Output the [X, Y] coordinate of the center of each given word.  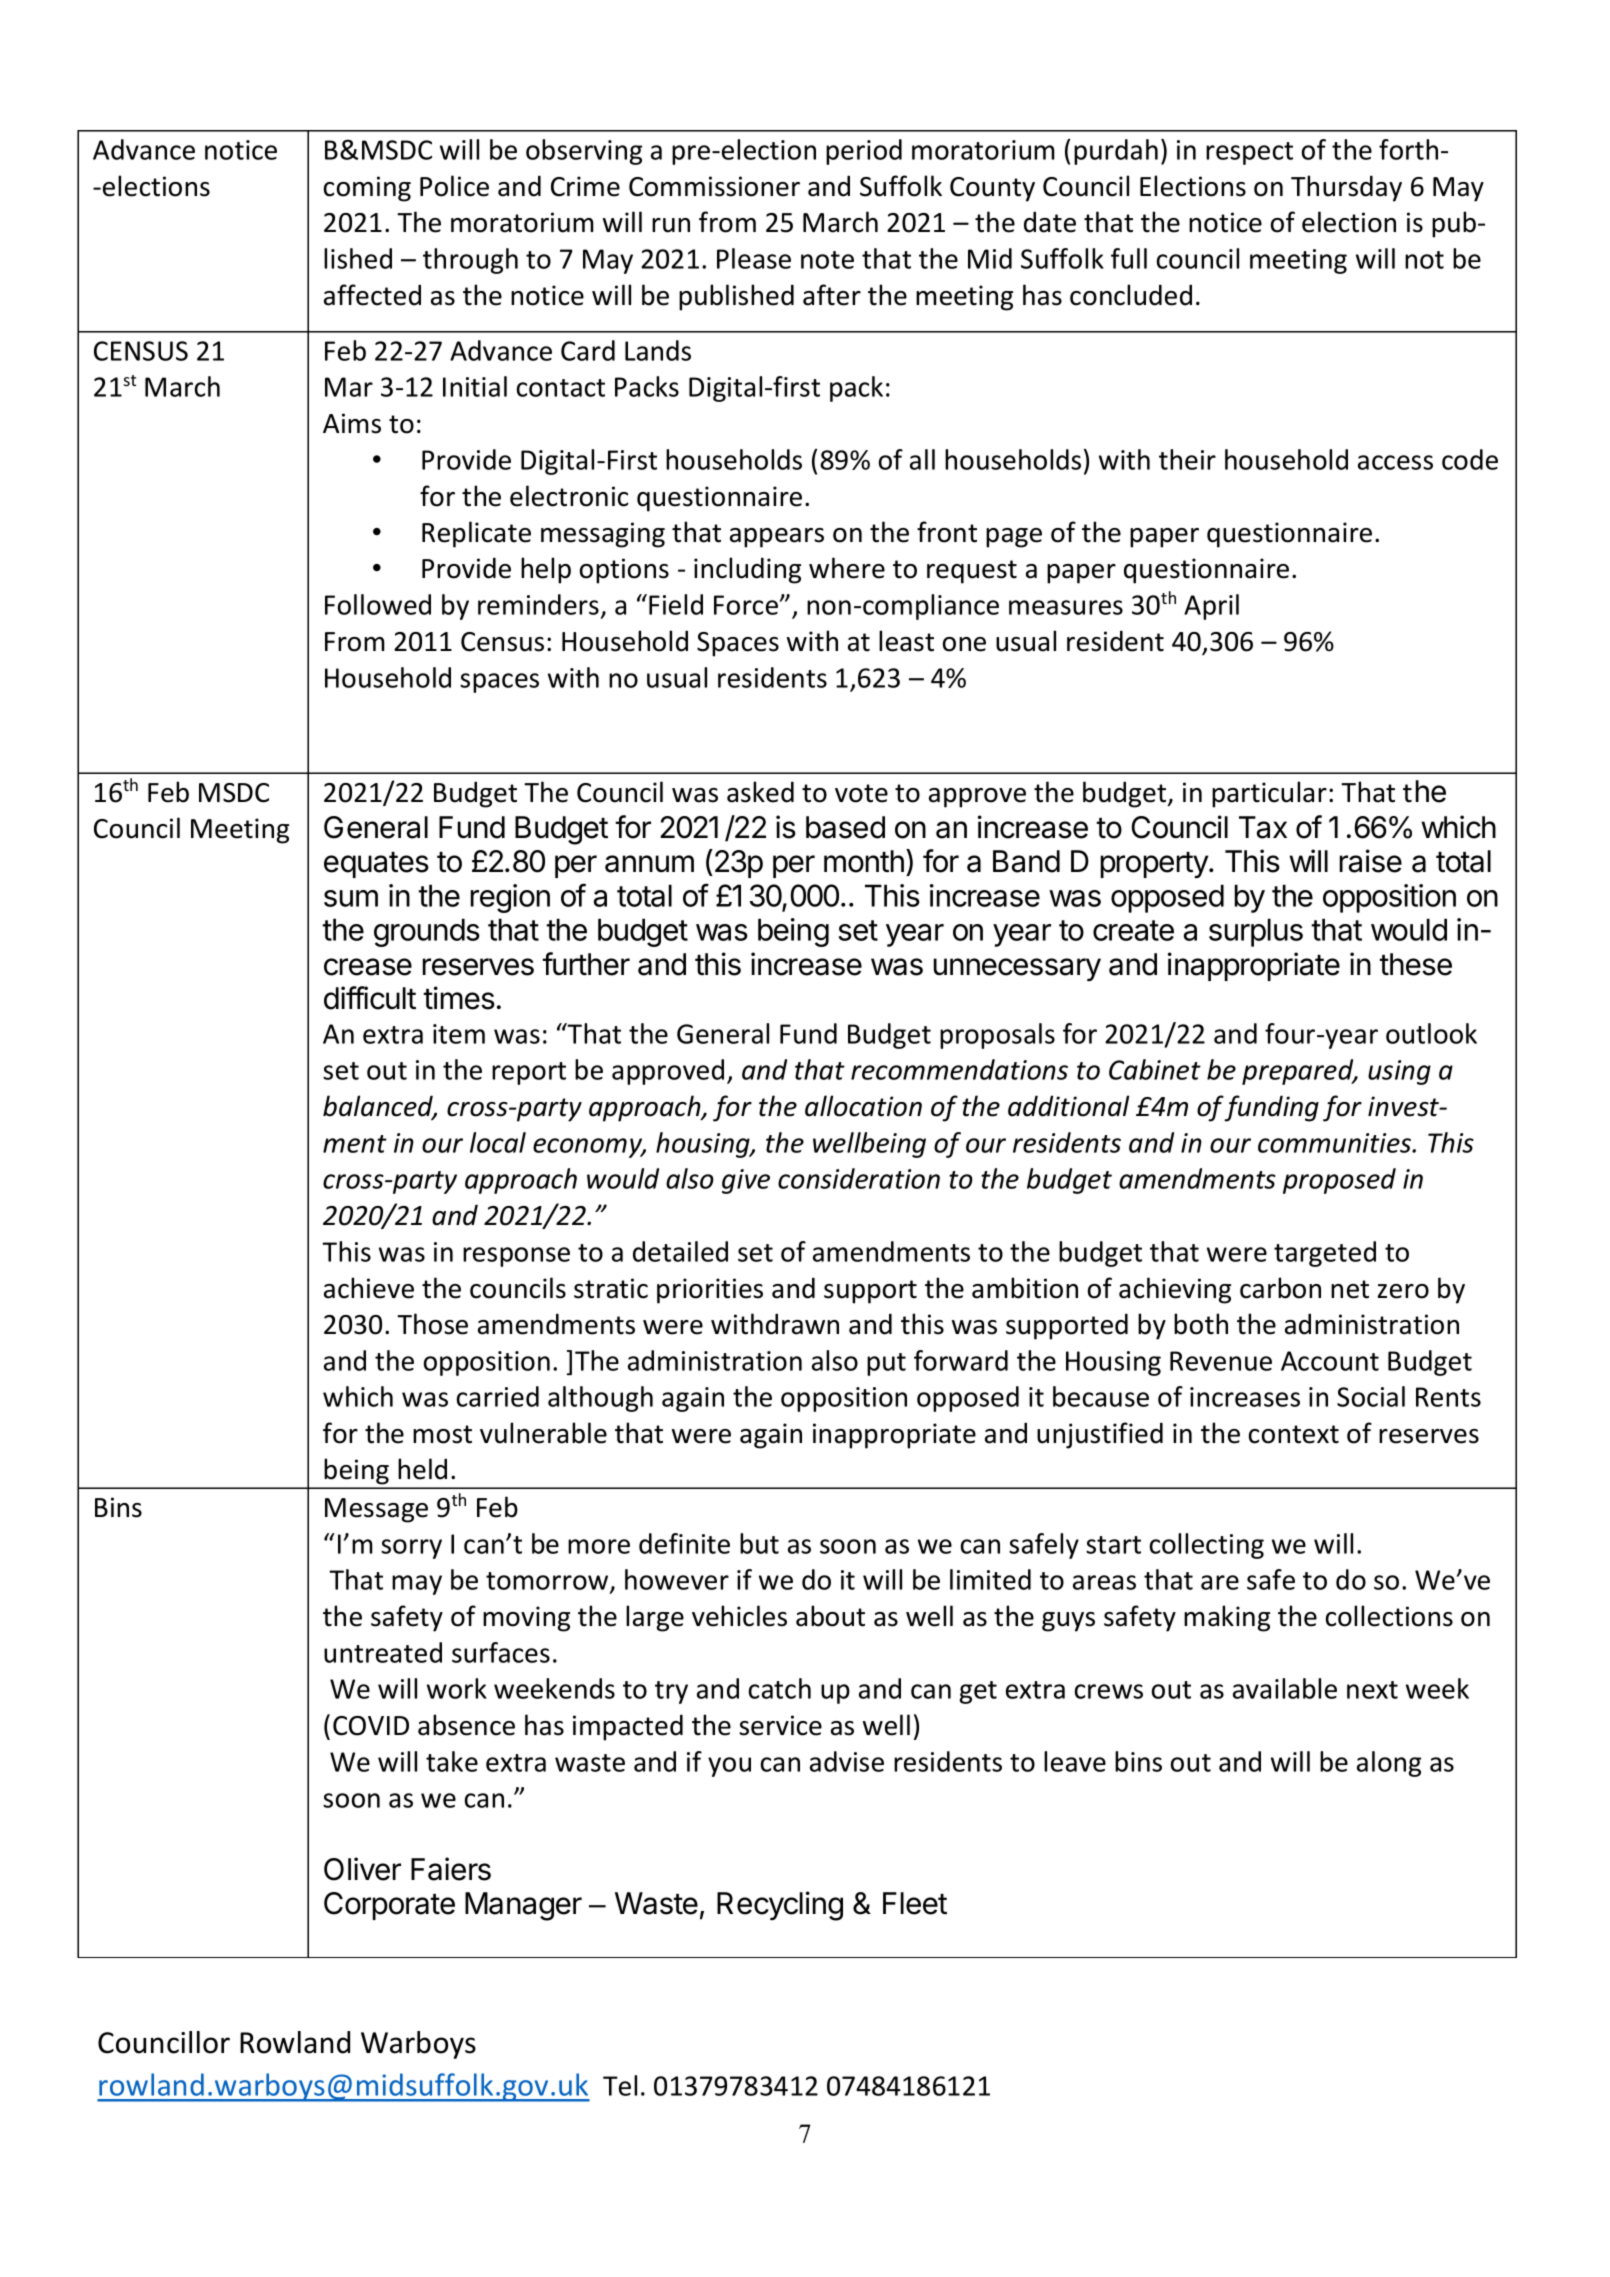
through [470, 261]
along [1389, 1764]
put [886, 1364]
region [510, 898]
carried [498, 1396]
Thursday [1346, 188]
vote [861, 793]
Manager [523, 1906]
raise [1370, 861]
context [1294, 1434]
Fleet [915, 1903]
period [864, 152]
